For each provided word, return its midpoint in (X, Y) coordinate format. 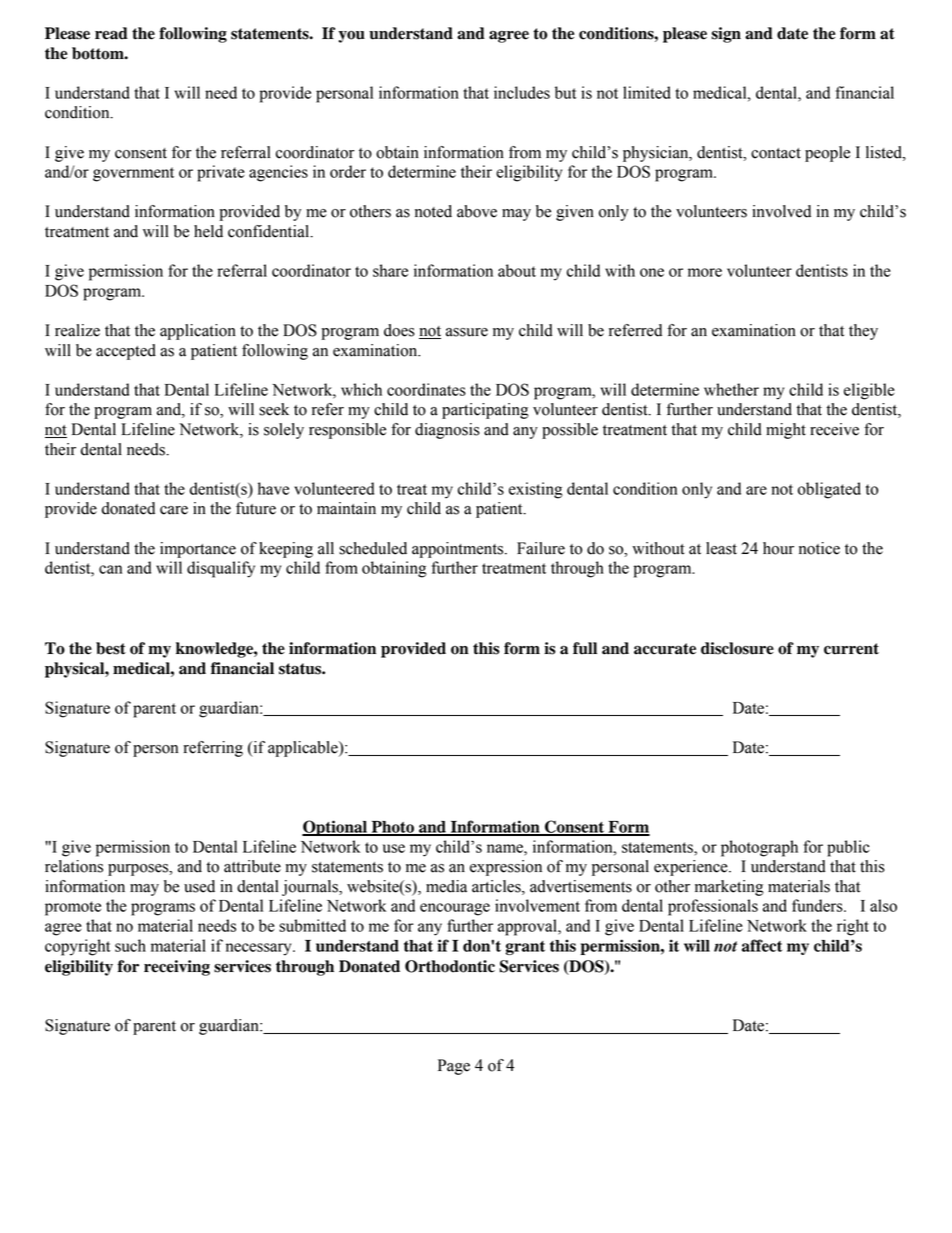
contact (776, 153)
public (848, 848)
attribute (252, 866)
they (863, 332)
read (111, 33)
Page (454, 1067)
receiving (177, 968)
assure (467, 332)
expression (506, 868)
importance (198, 550)
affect (762, 945)
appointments (459, 550)
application (198, 332)
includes (522, 92)
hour (778, 548)
